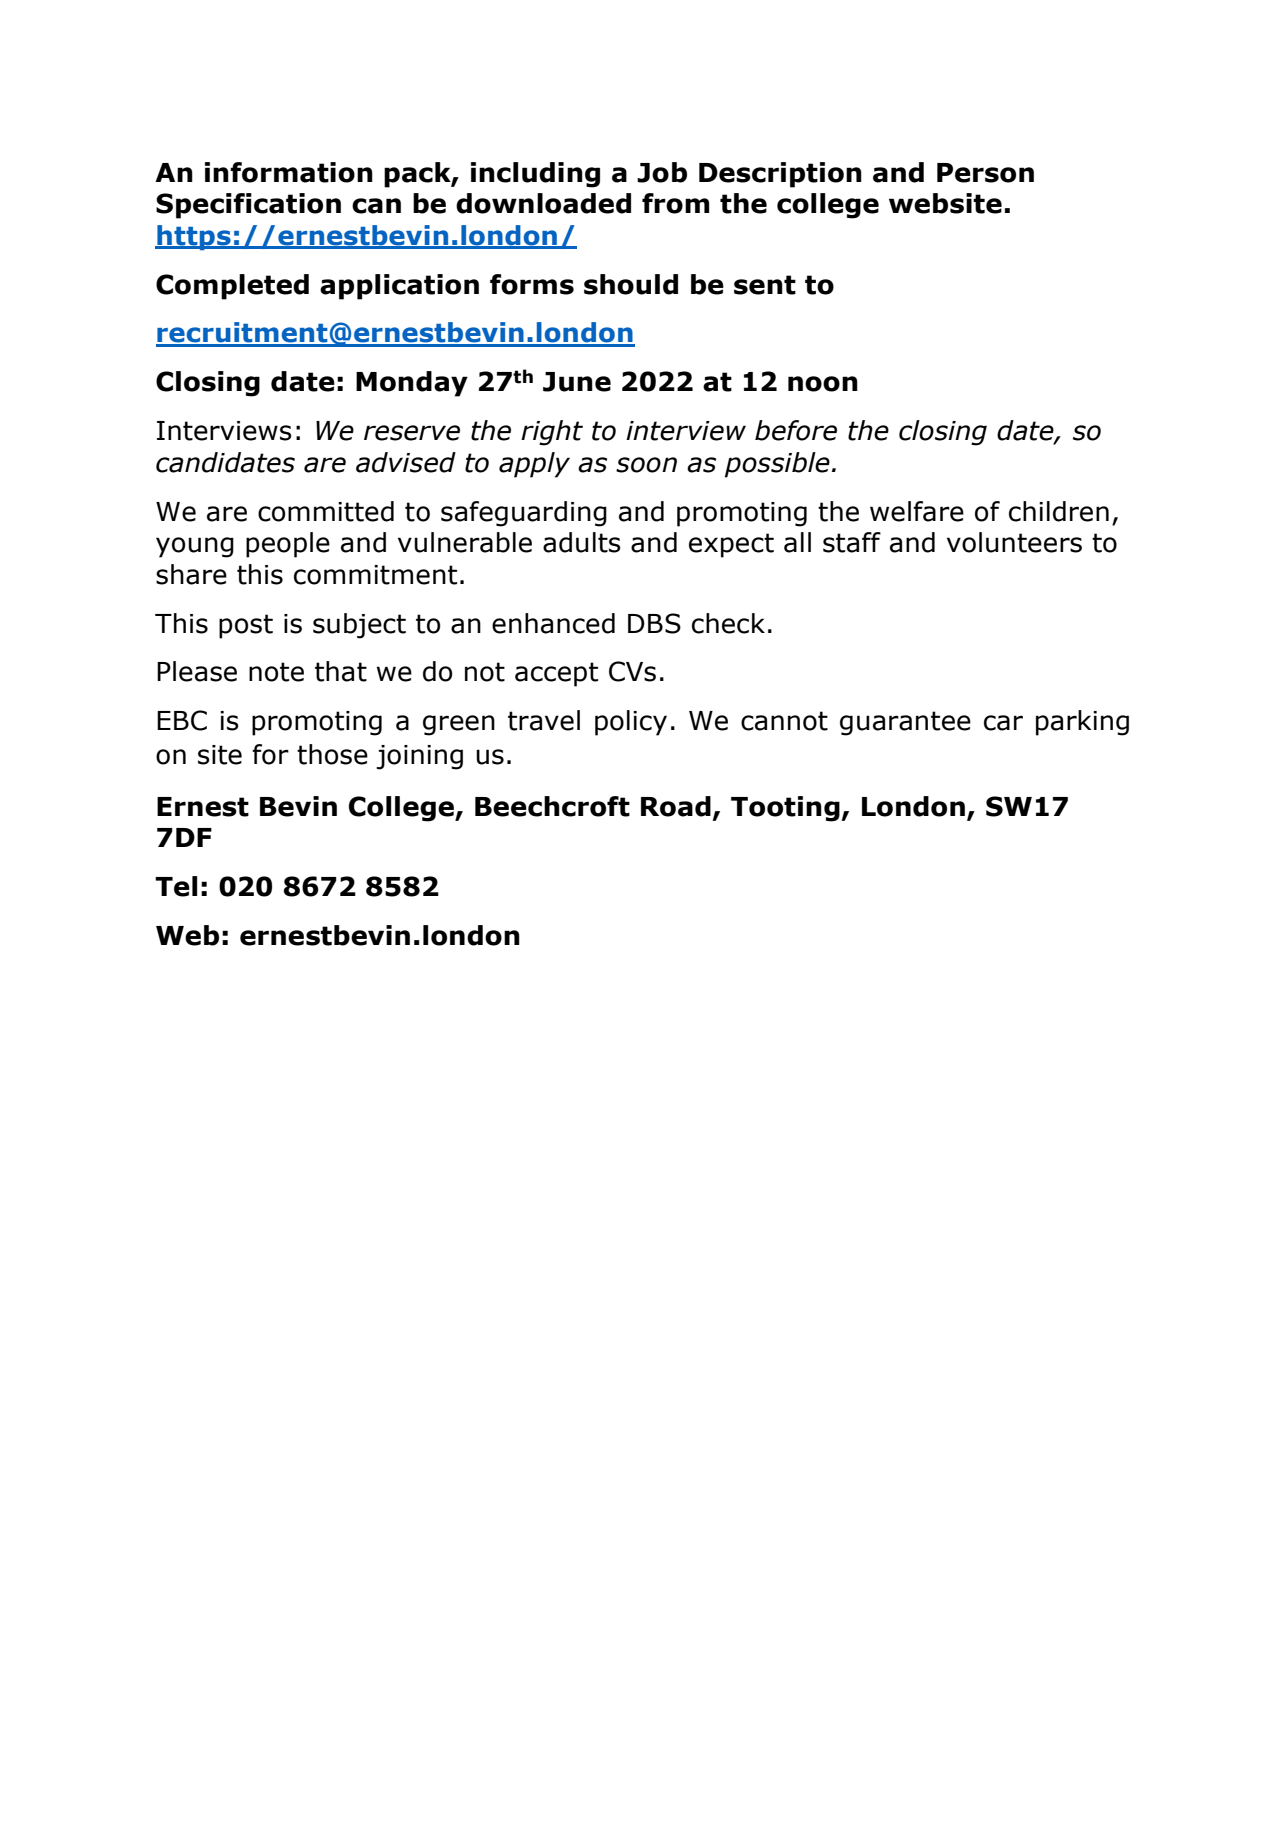  What do you see at coordinates (985, 173) in the screenshot?
I see `Person` at bounding box center [985, 173].
